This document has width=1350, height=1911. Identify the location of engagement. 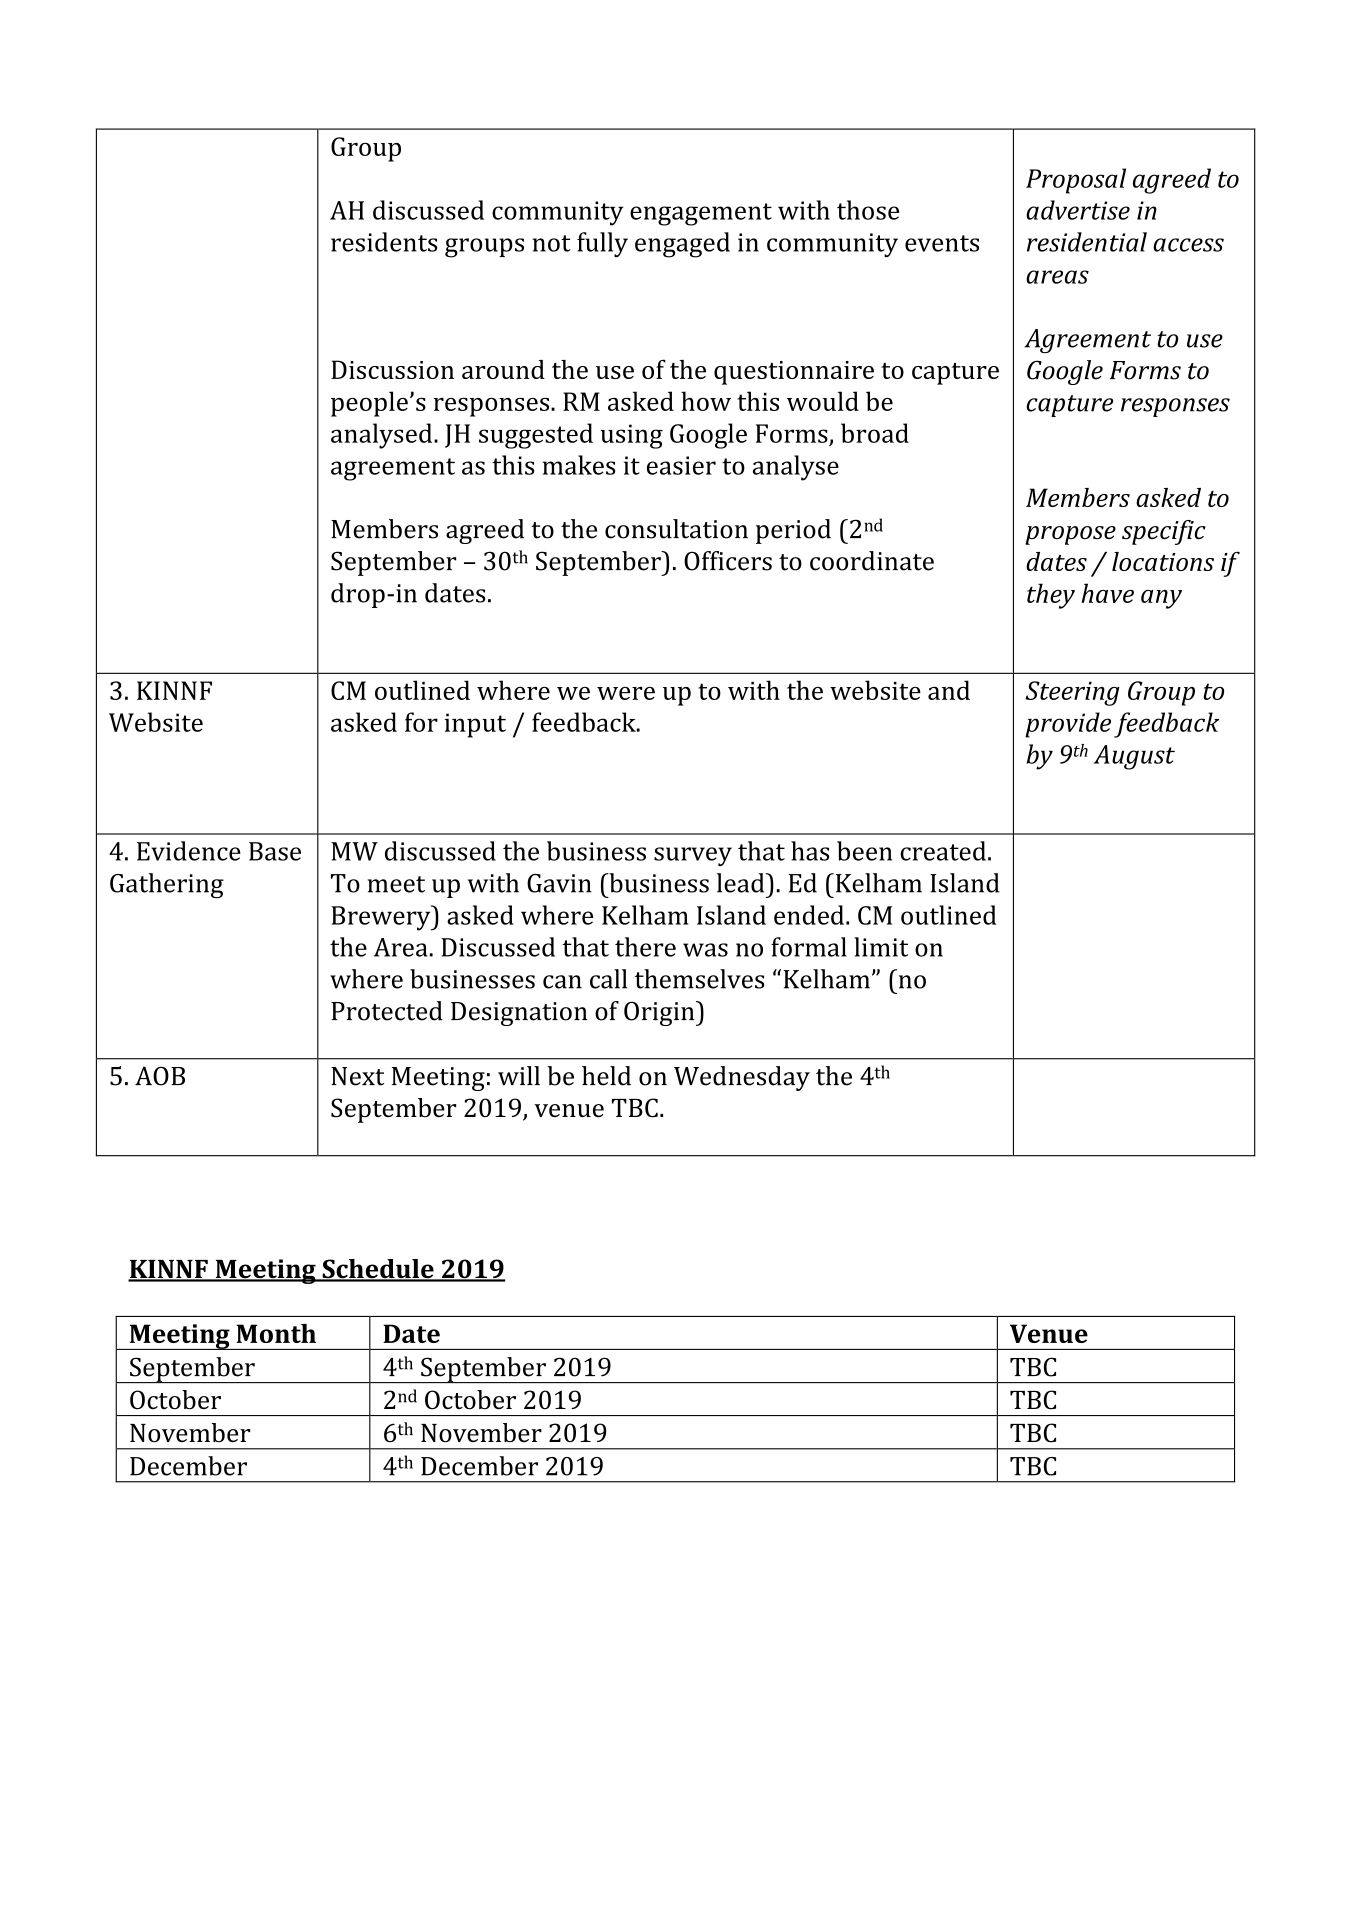
(701, 214).
